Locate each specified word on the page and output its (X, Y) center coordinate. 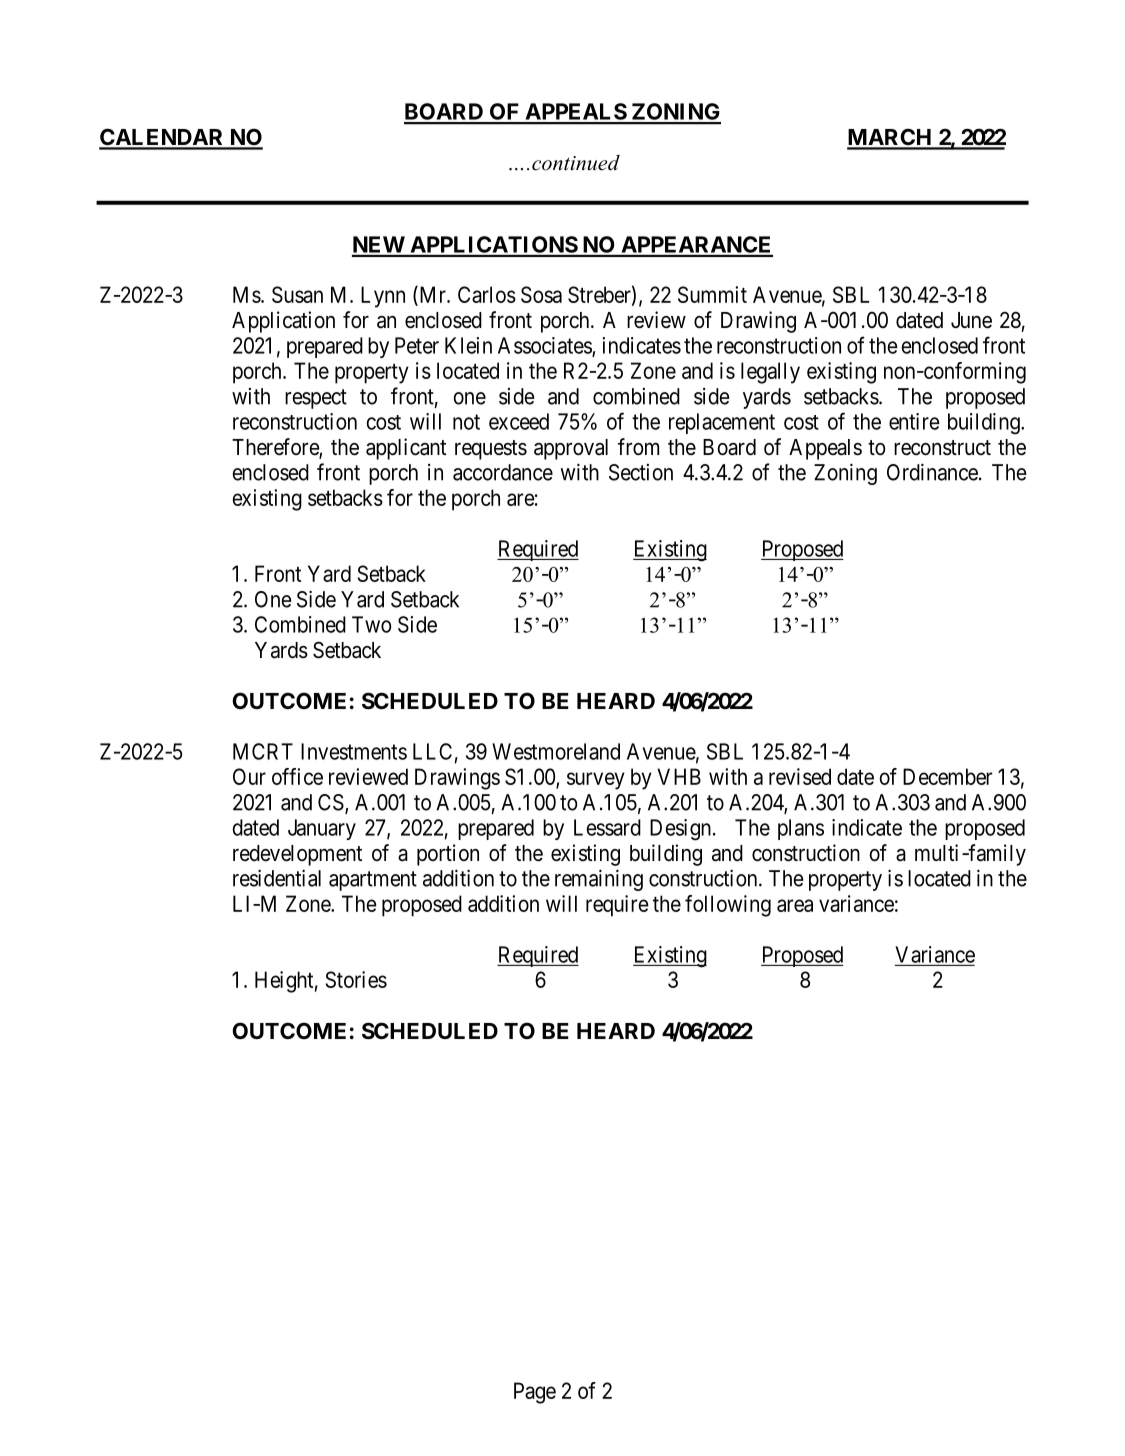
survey (596, 781)
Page (535, 1393)
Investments (354, 751)
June (971, 320)
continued (576, 163)
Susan (297, 294)
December (947, 776)
